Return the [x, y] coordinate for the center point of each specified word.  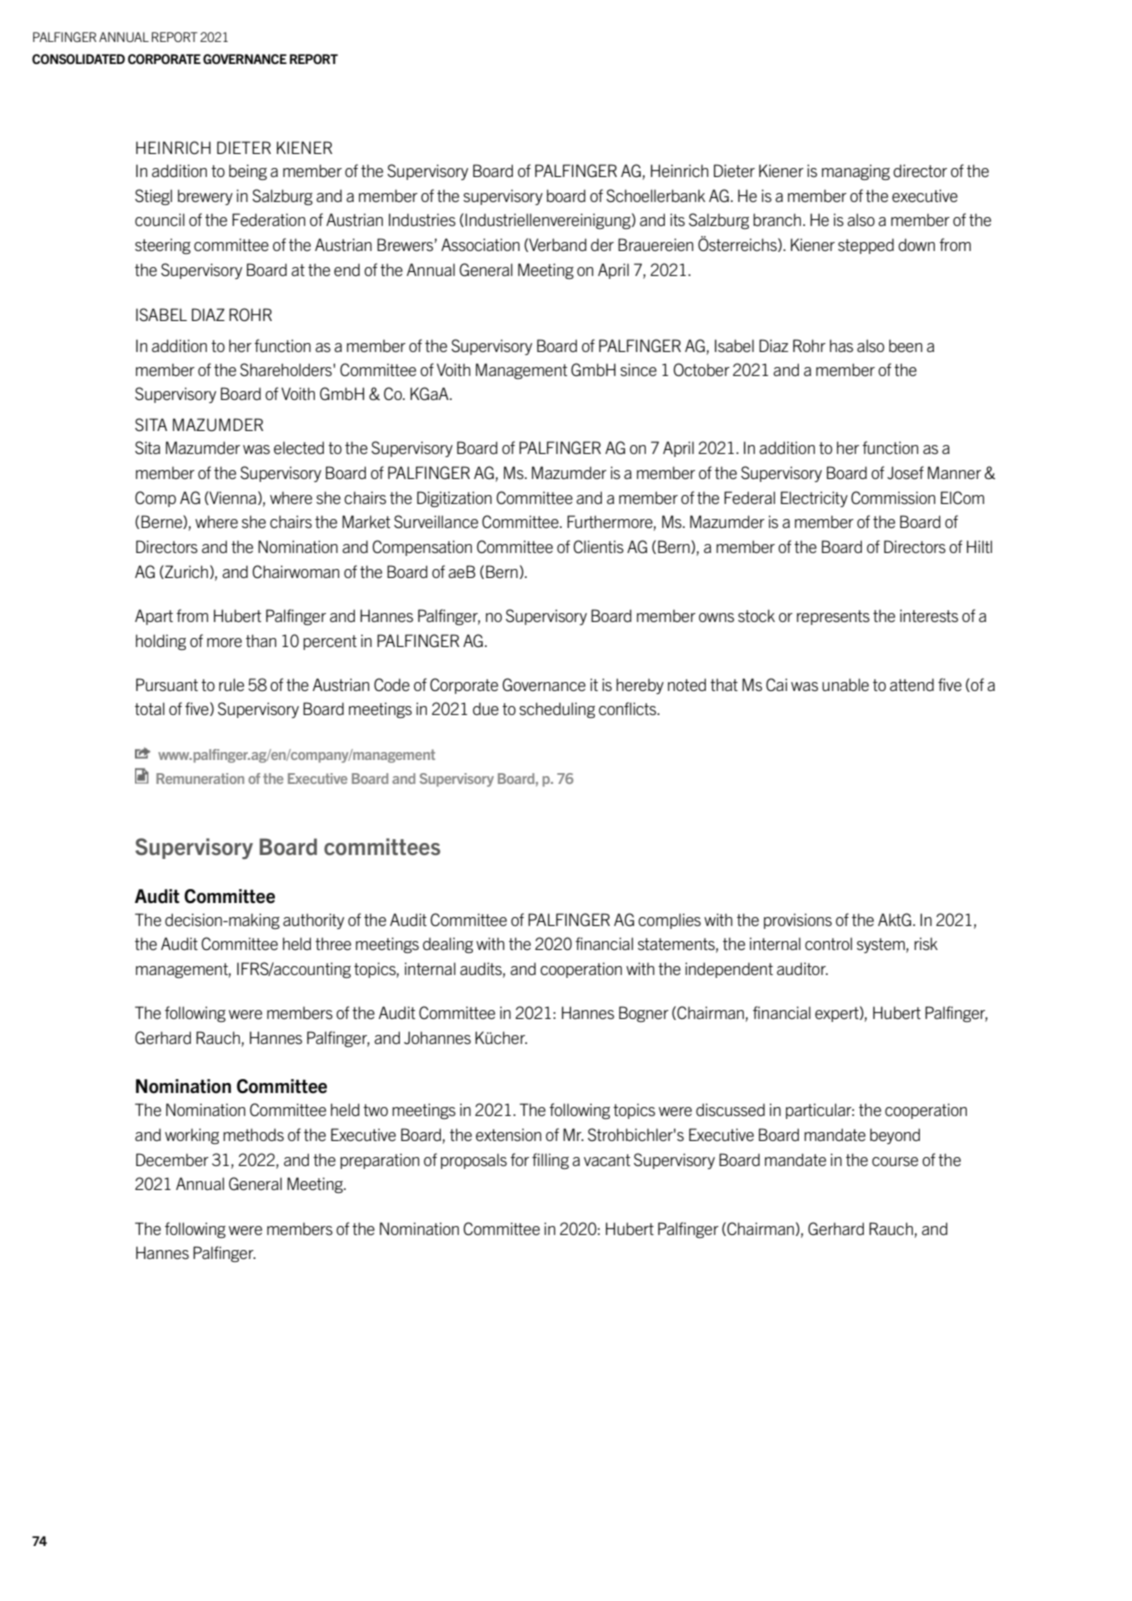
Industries [422, 219]
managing [856, 172]
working [192, 1136]
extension [508, 1134]
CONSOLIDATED [78, 59]
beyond [895, 1136]
